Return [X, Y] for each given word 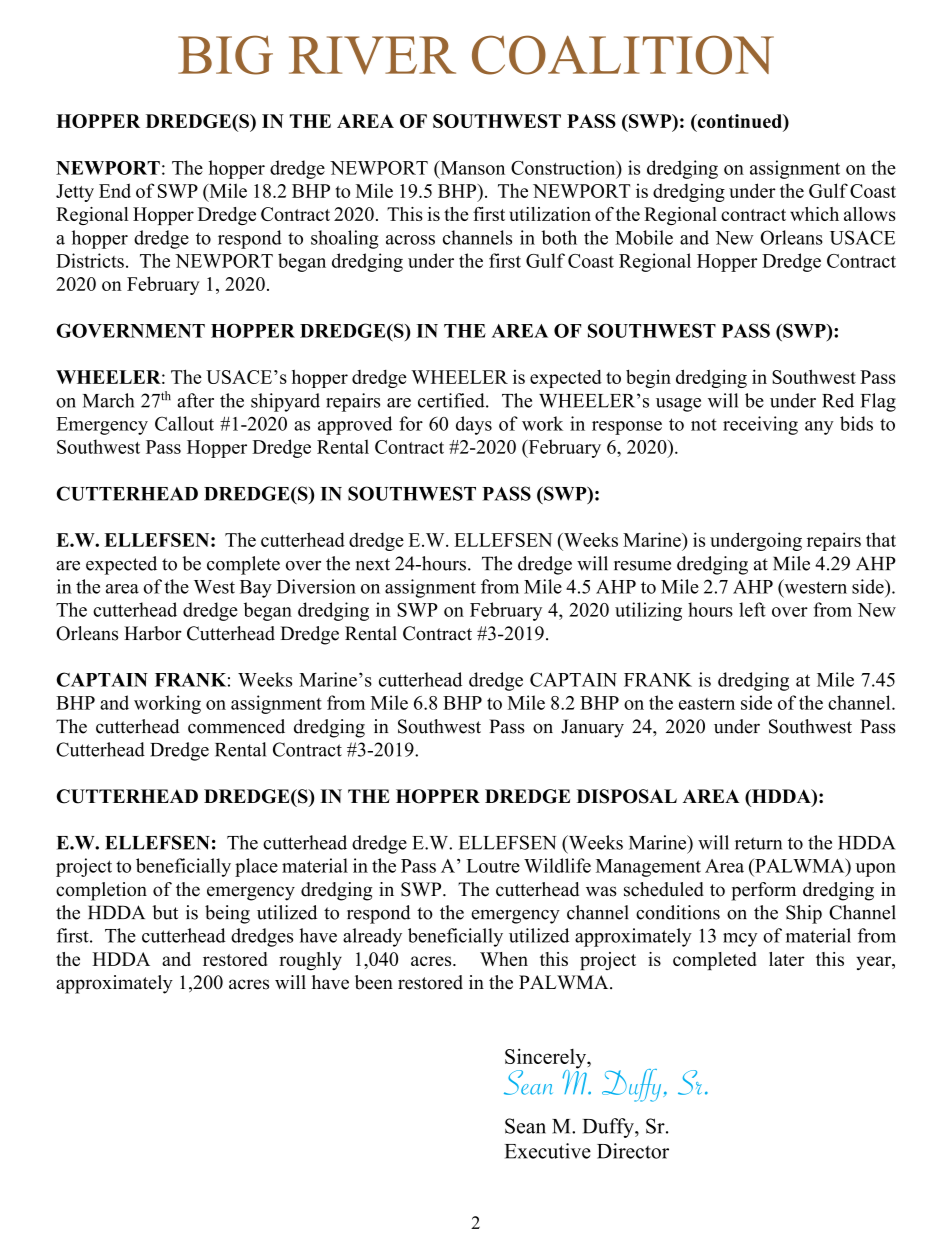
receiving [760, 425]
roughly [310, 961]
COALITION [623, 55]
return [758, 843]
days [474, 425]
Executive [548, 1151]
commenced [236, 726]
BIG [225, 55]
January [592, 728]
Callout [184, 423]
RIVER [372, 55]
